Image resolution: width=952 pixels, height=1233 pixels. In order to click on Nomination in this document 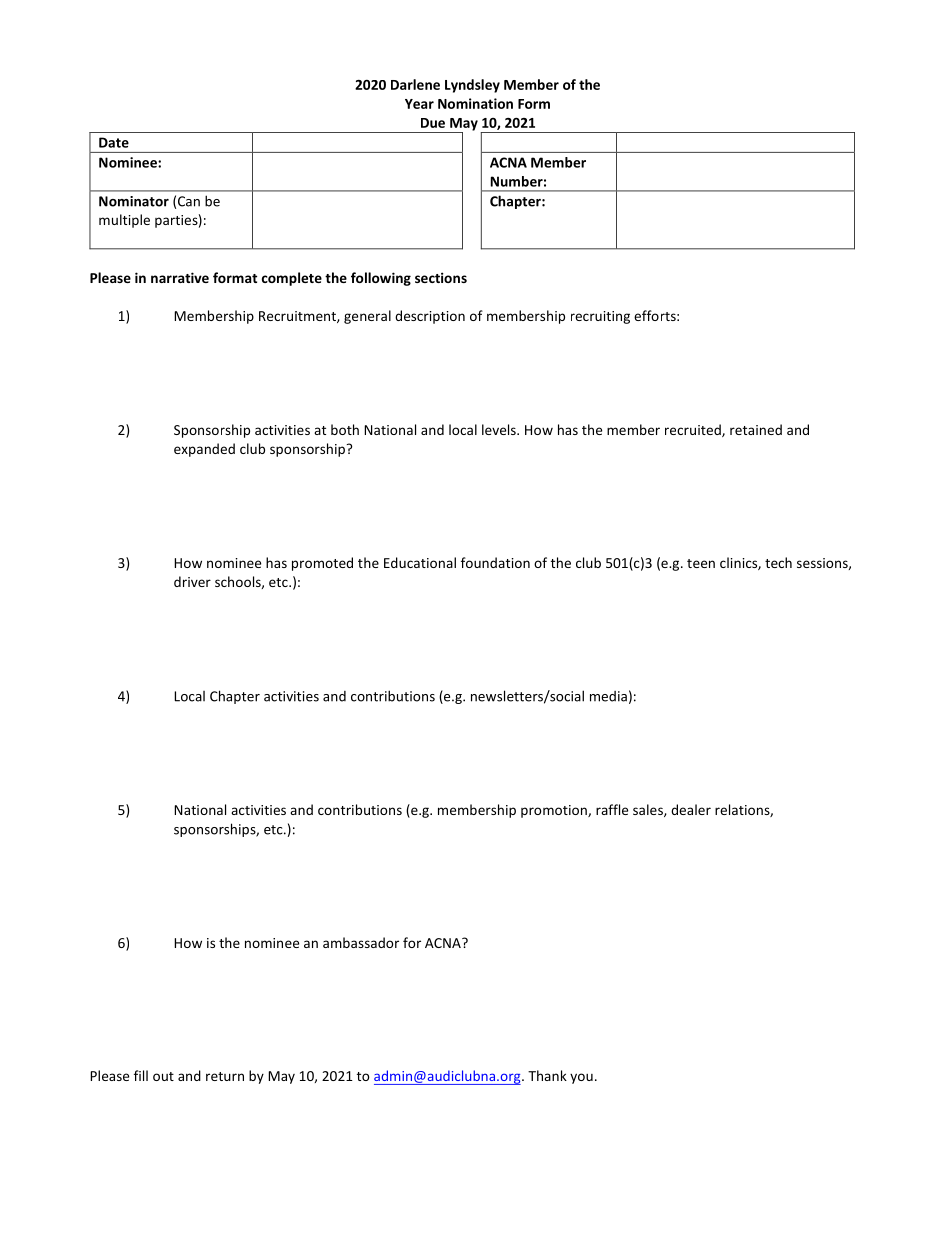, I will do `click(475, 103)`.
